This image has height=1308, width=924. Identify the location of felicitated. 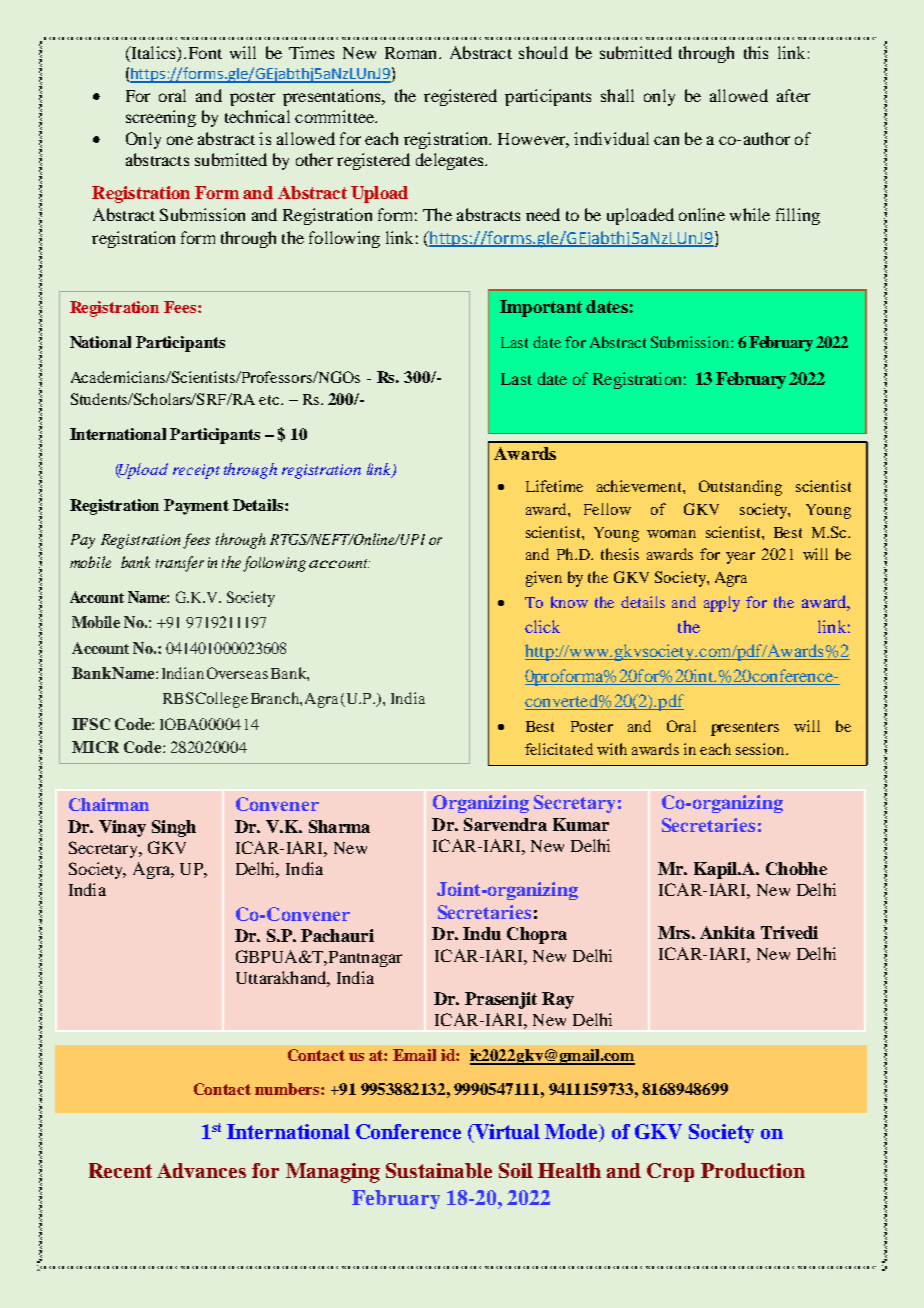
(559, 749).
